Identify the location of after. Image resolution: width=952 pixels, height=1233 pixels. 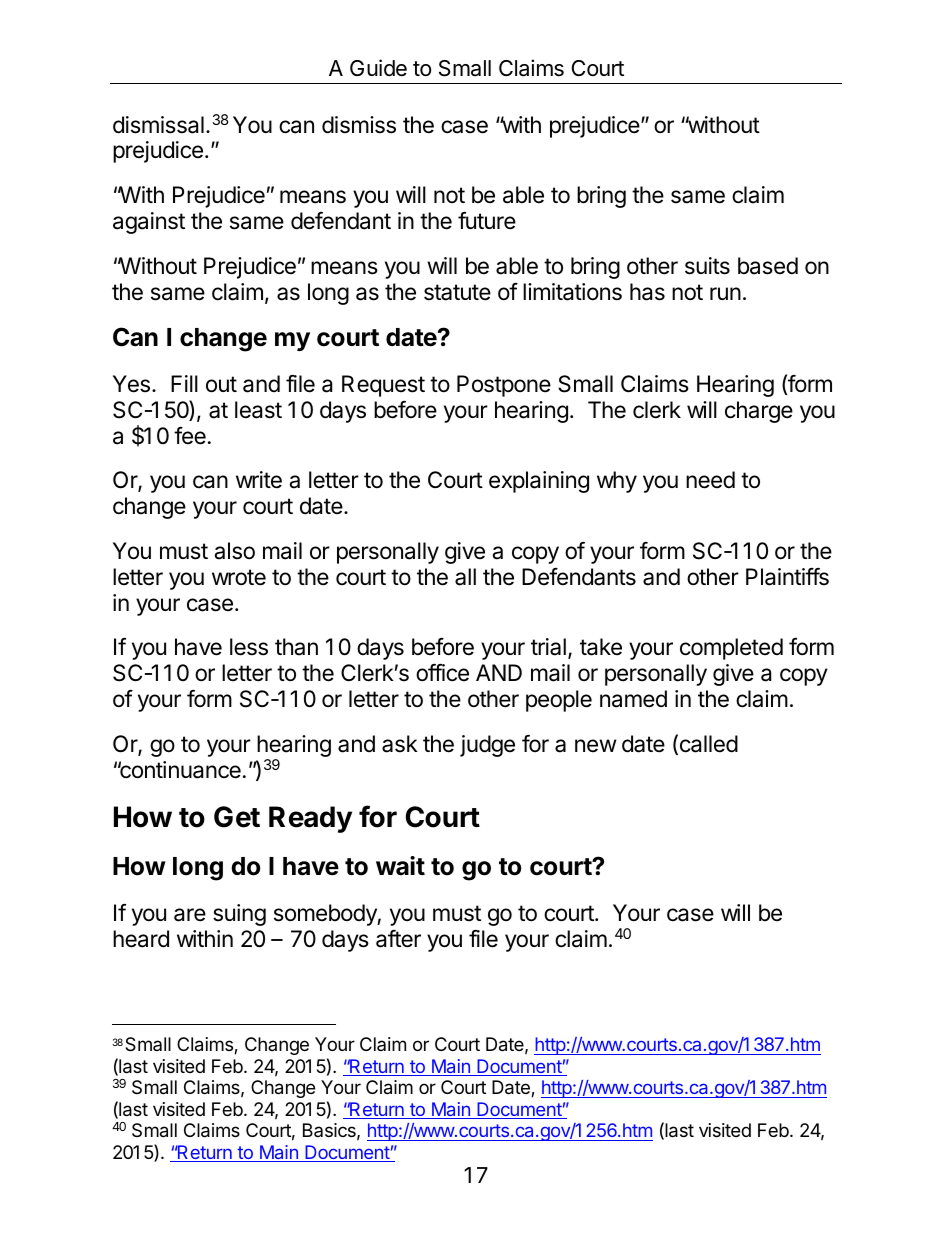
(398, 939).
